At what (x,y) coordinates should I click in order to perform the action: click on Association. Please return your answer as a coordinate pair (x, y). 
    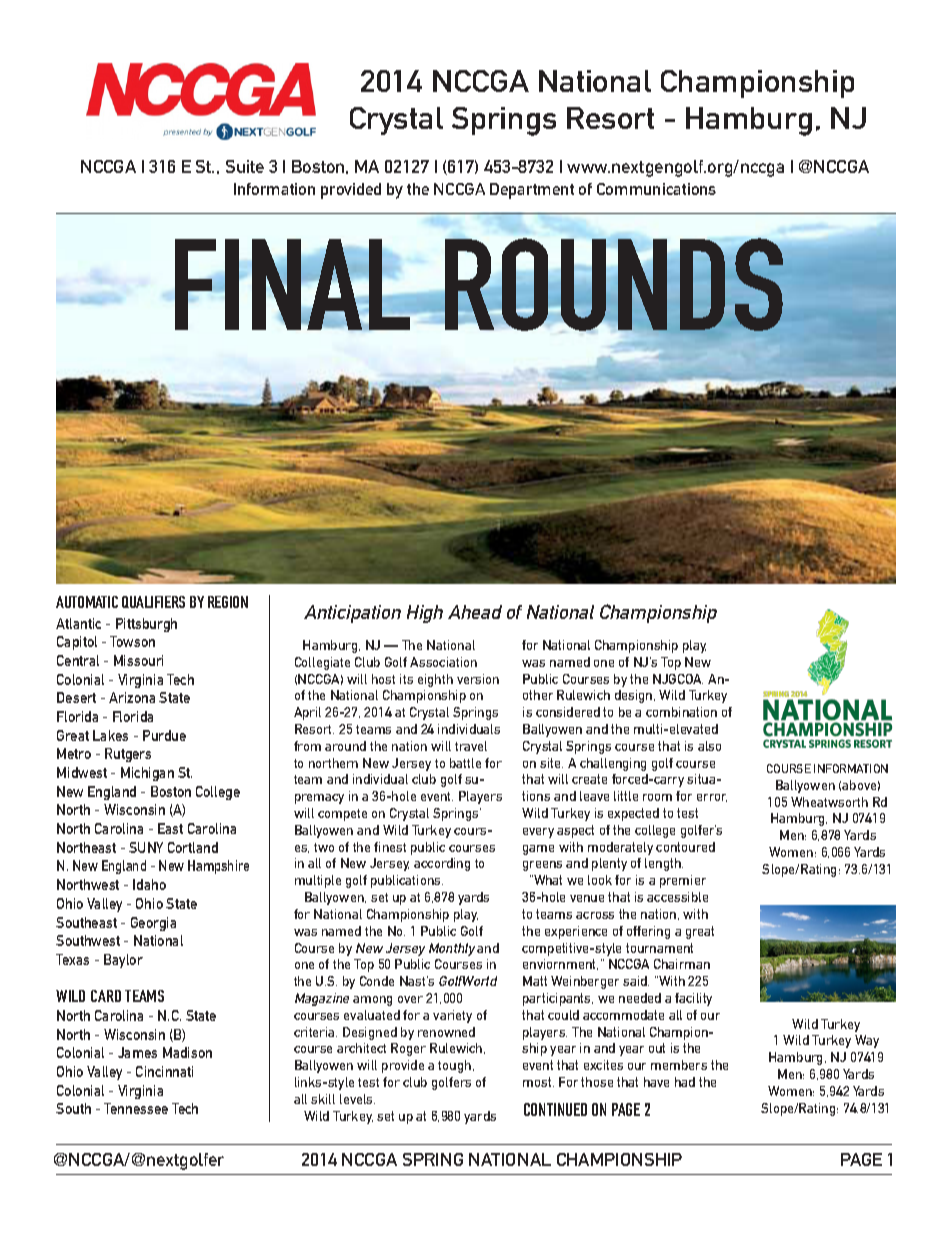
    Looking at the image, I should click on (443, 662).
